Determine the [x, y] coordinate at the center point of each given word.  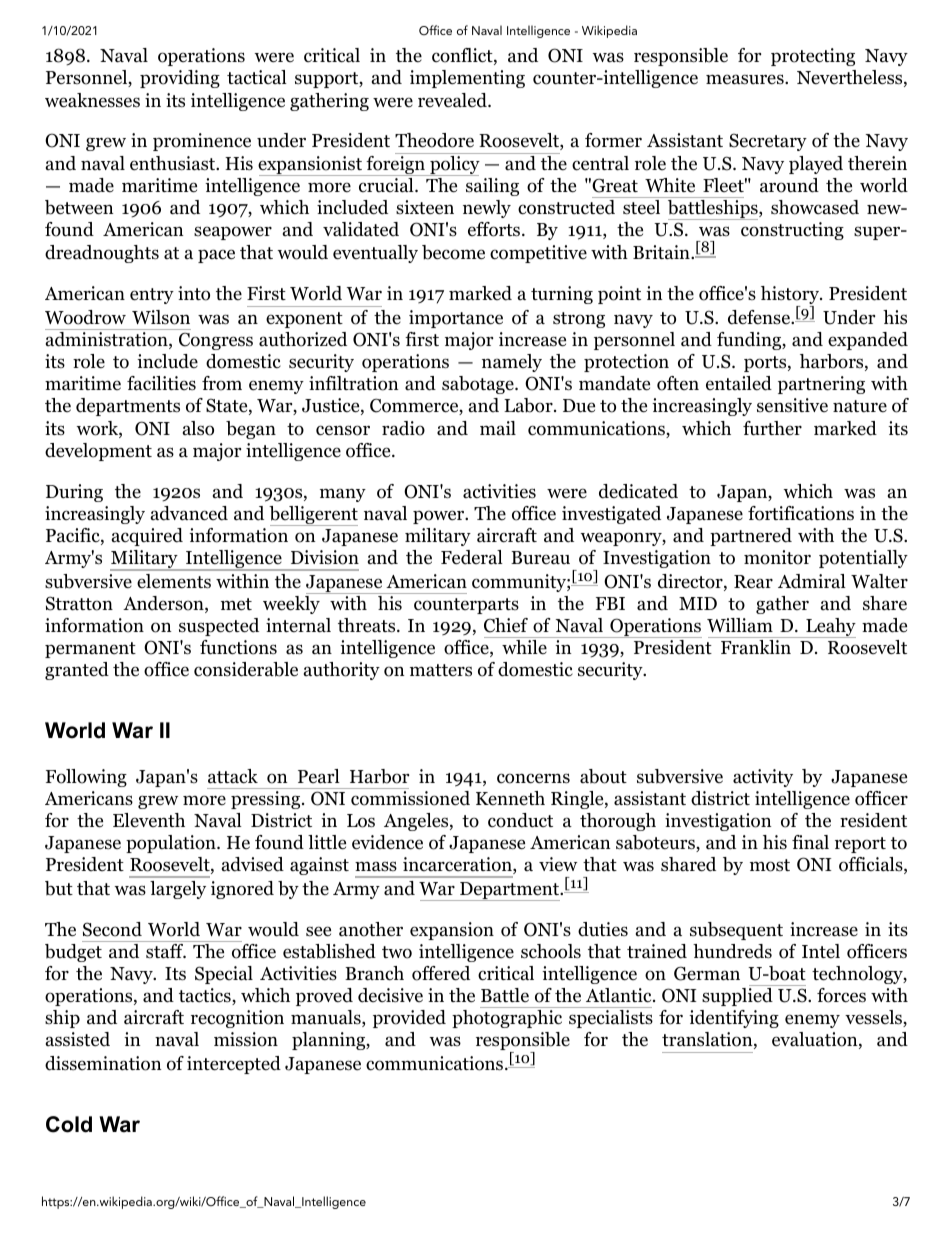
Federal [472, 557]
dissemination [103, 1063]
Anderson [164, 604]
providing [180, 79]
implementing [467, 79]
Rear [753, 582]
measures [746, 79]
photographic [507, 1019]
